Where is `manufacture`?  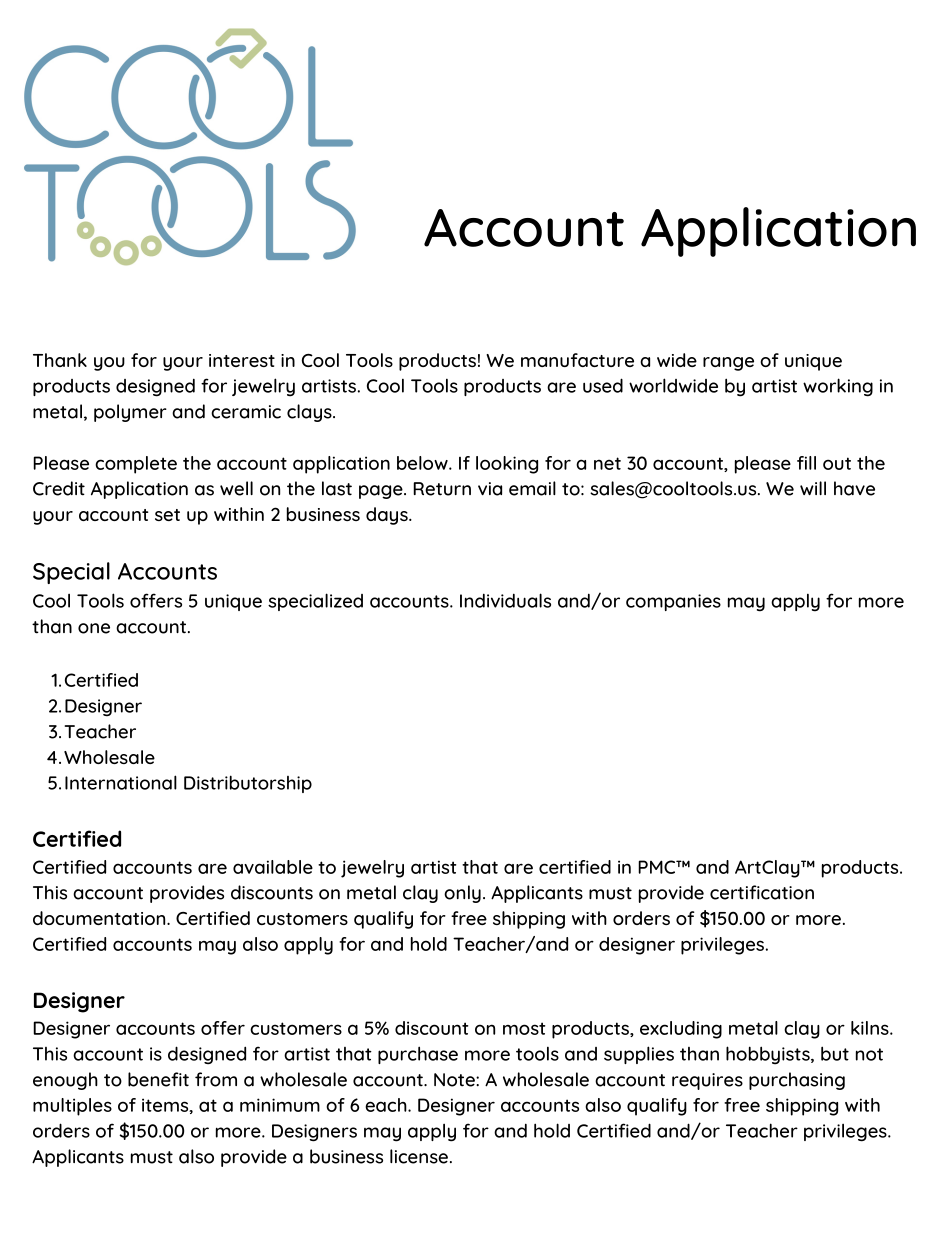
manufacture is located at coordinates (577, 360).
